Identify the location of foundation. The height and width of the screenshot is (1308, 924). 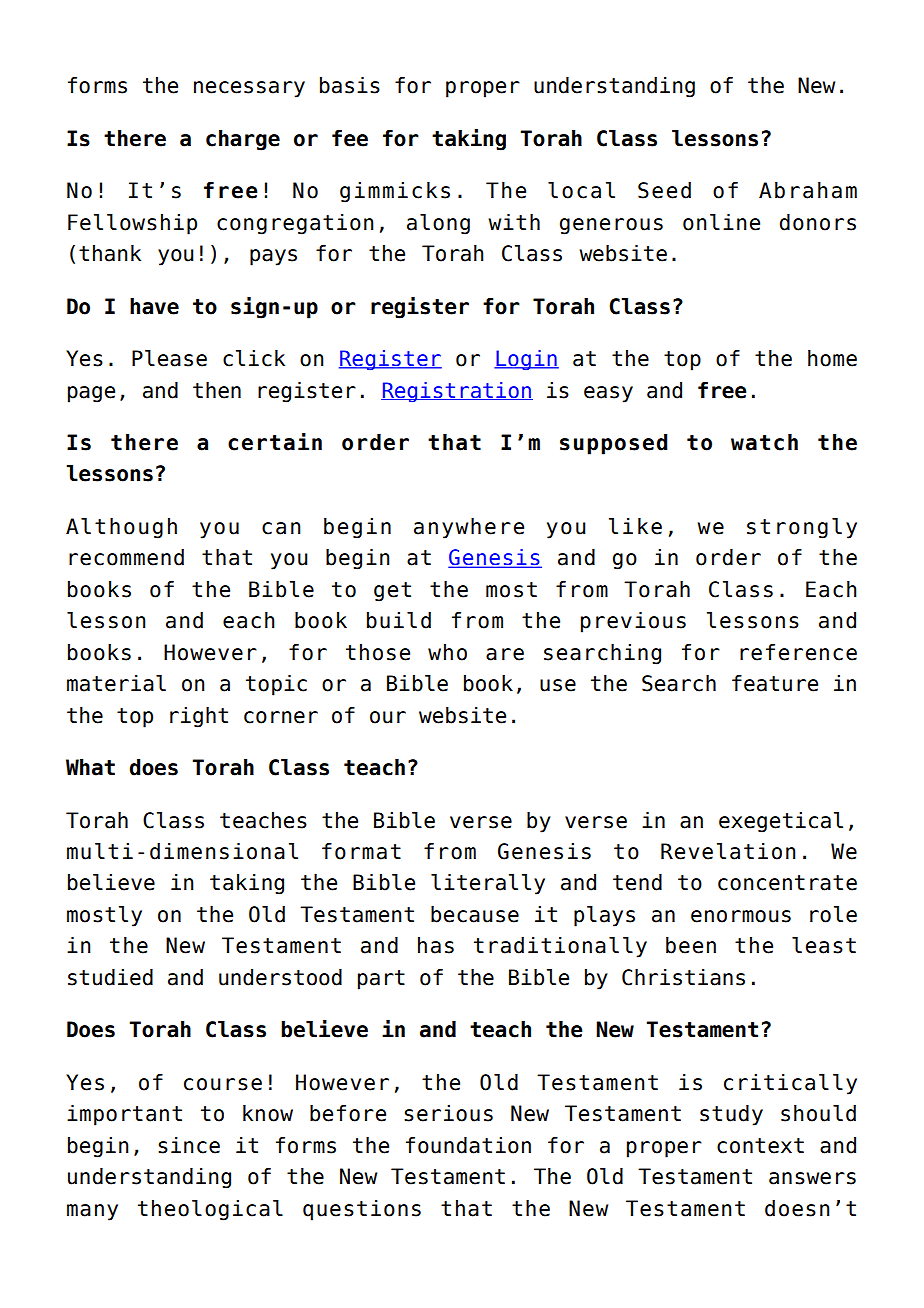
(468, 1145).
